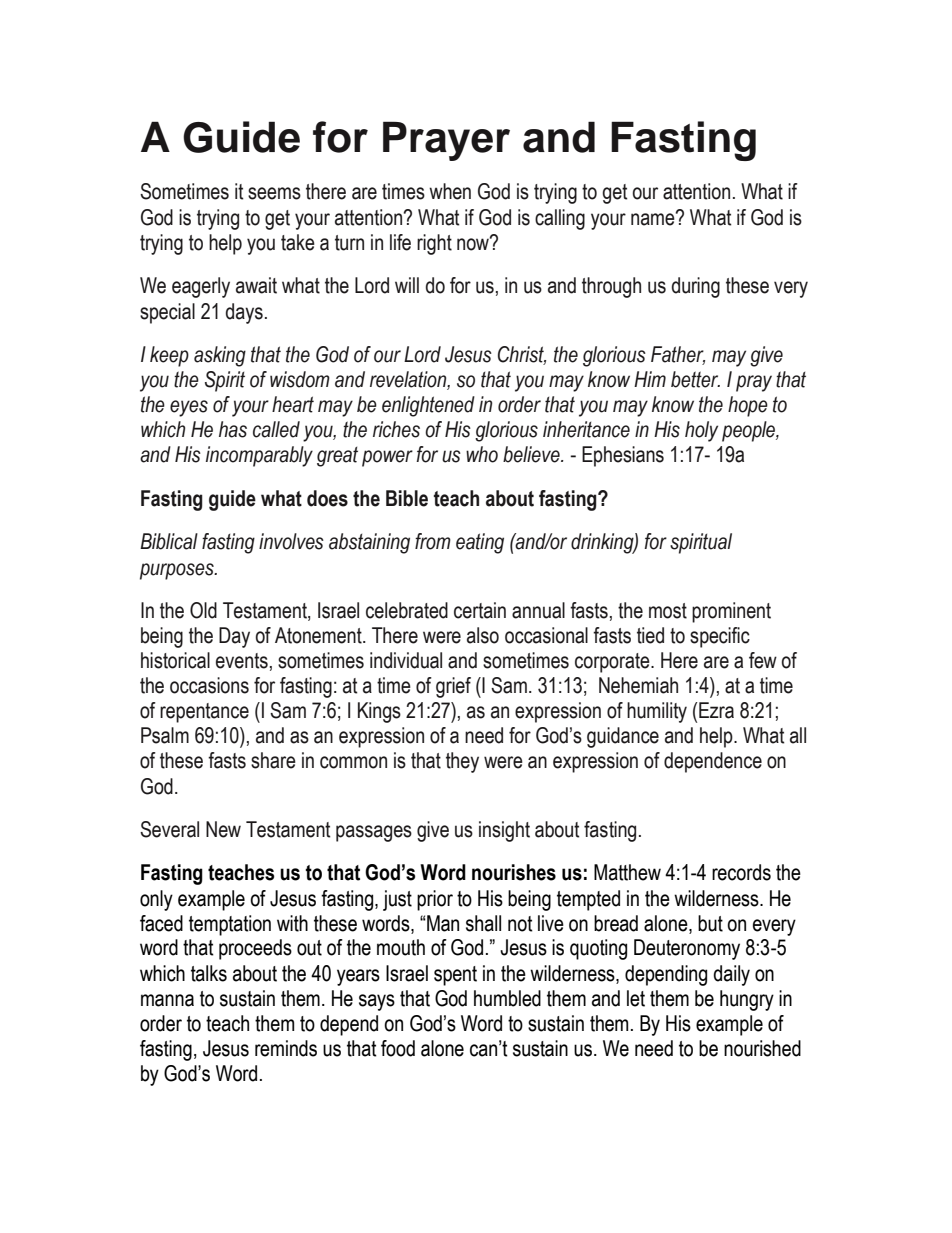 The height and width of the screenshot is (1233, 952). Describe the element at coordinates (259, 456) in the screenshot. I see `incomparably` at that location.
